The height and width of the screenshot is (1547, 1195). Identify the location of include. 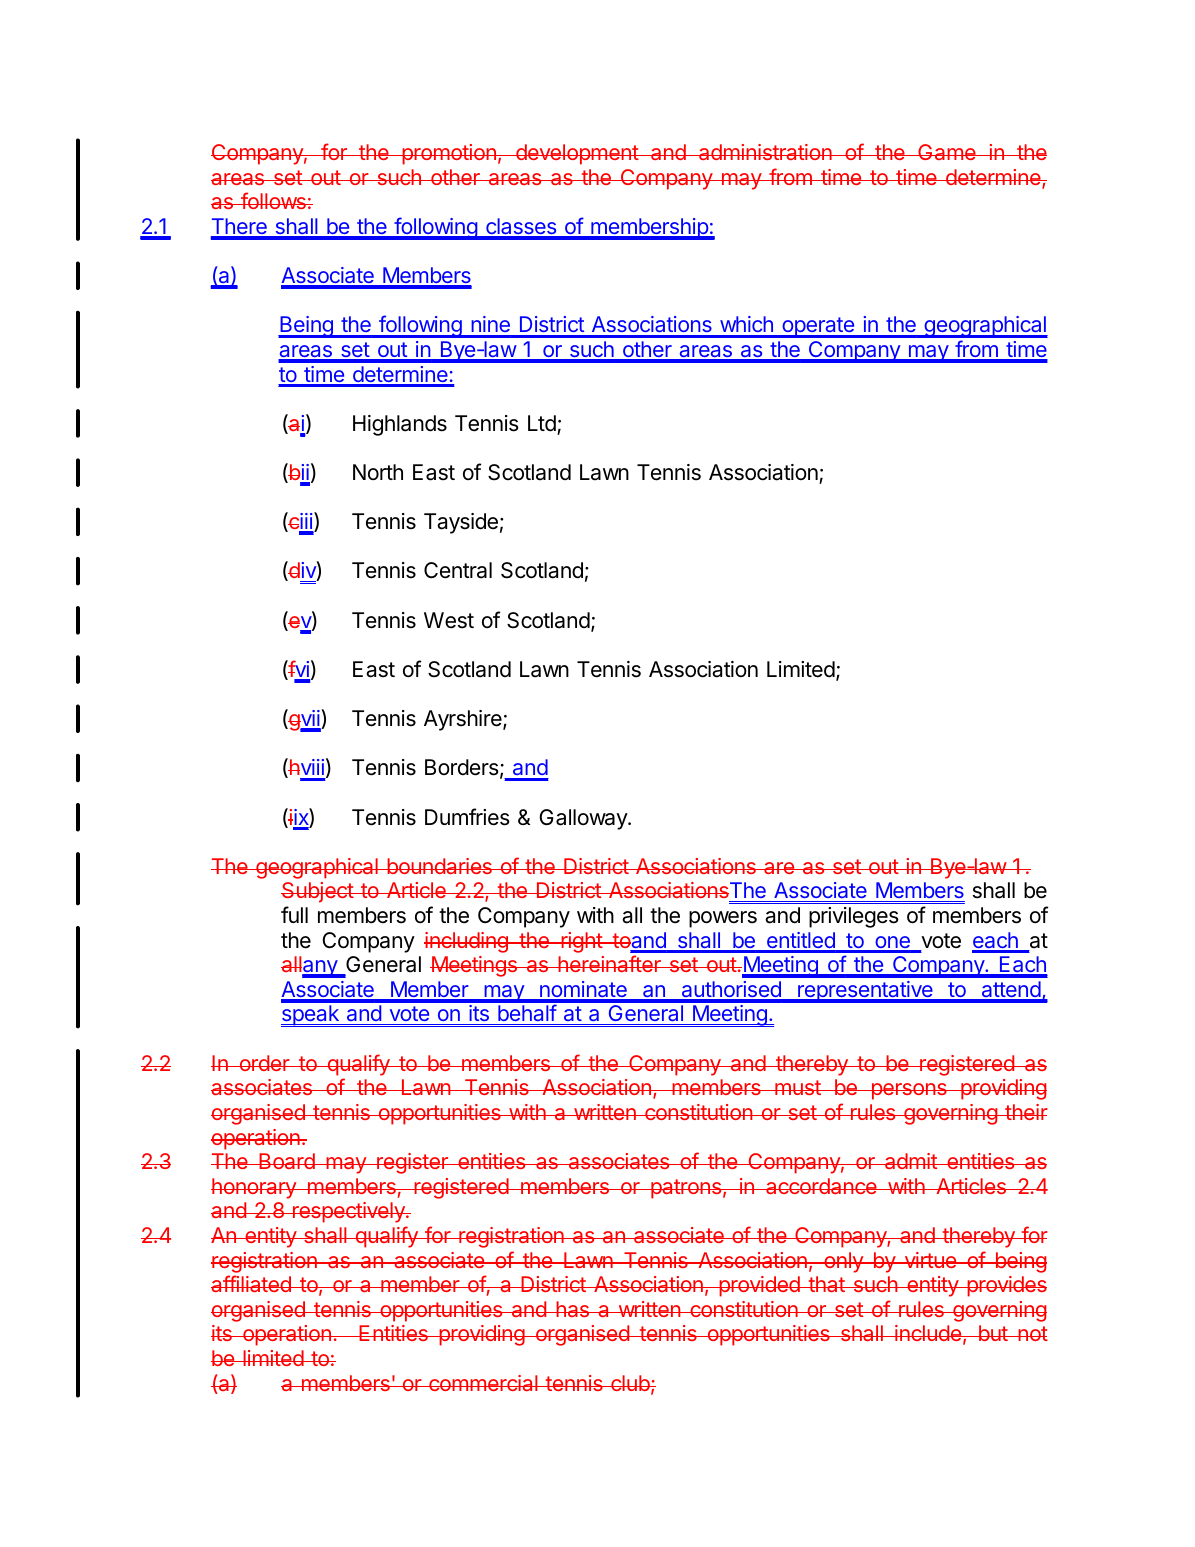
(928, 1333).
